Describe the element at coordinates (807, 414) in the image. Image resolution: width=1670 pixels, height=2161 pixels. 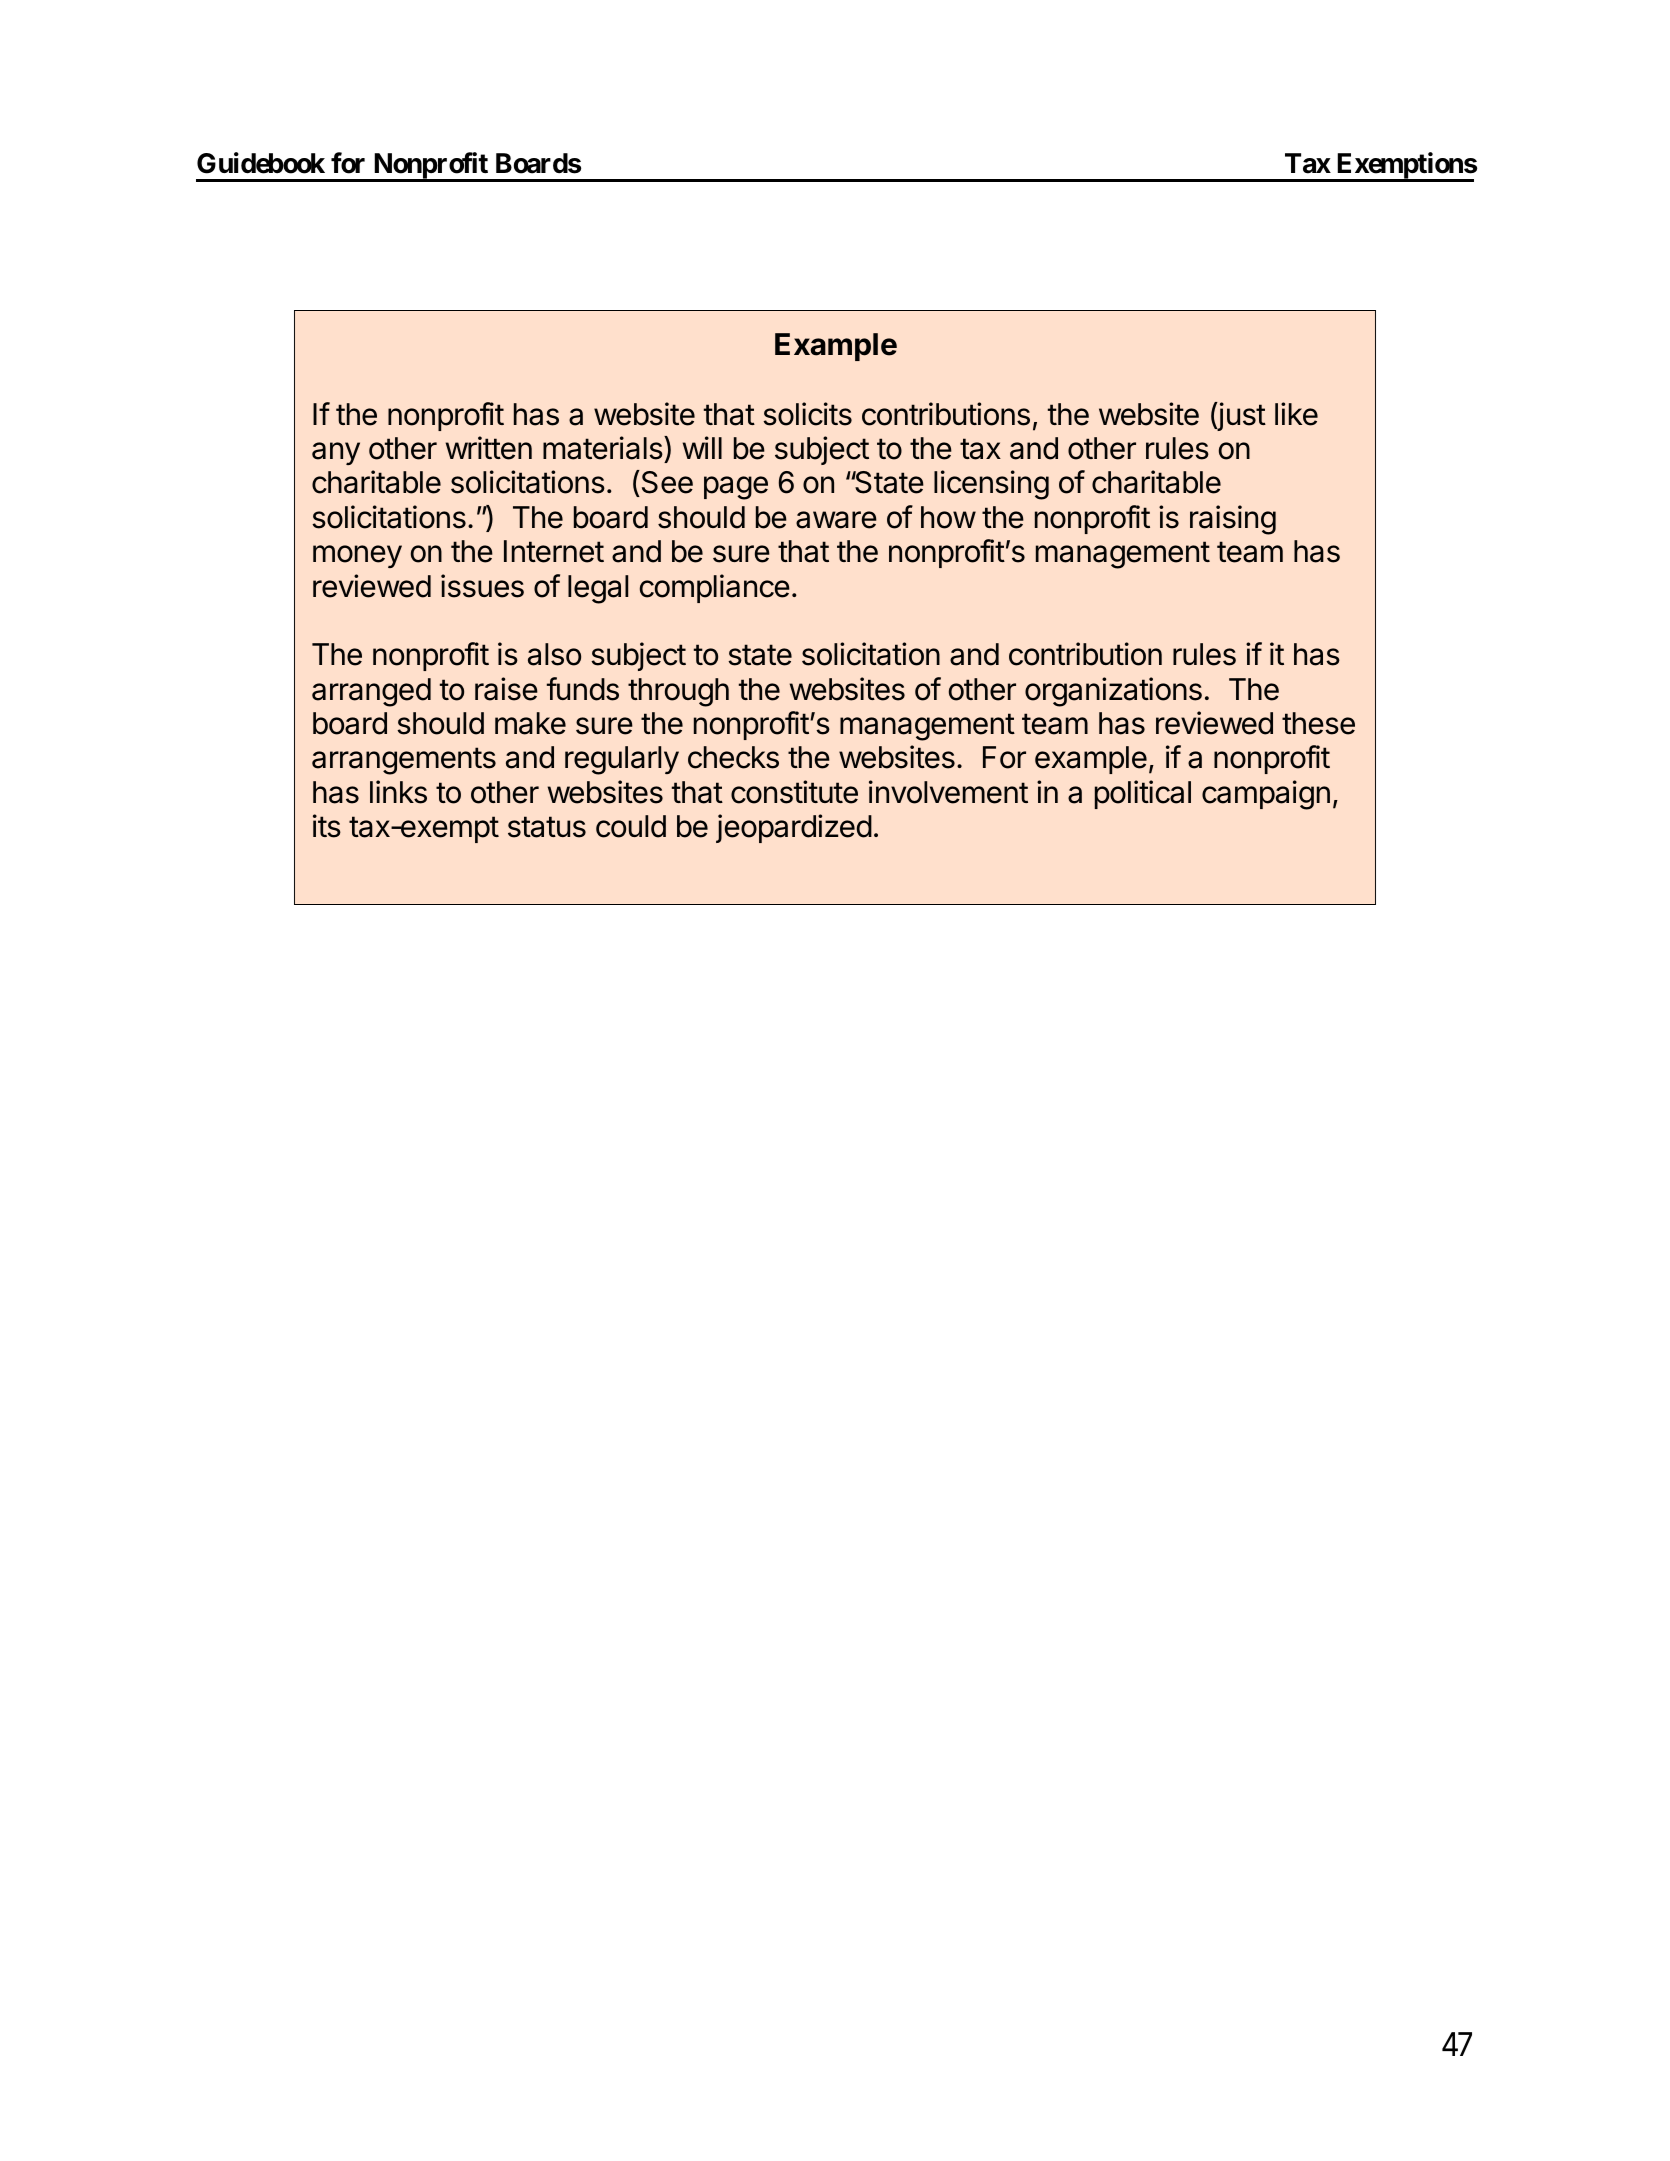
I see `solicits` at that location.
